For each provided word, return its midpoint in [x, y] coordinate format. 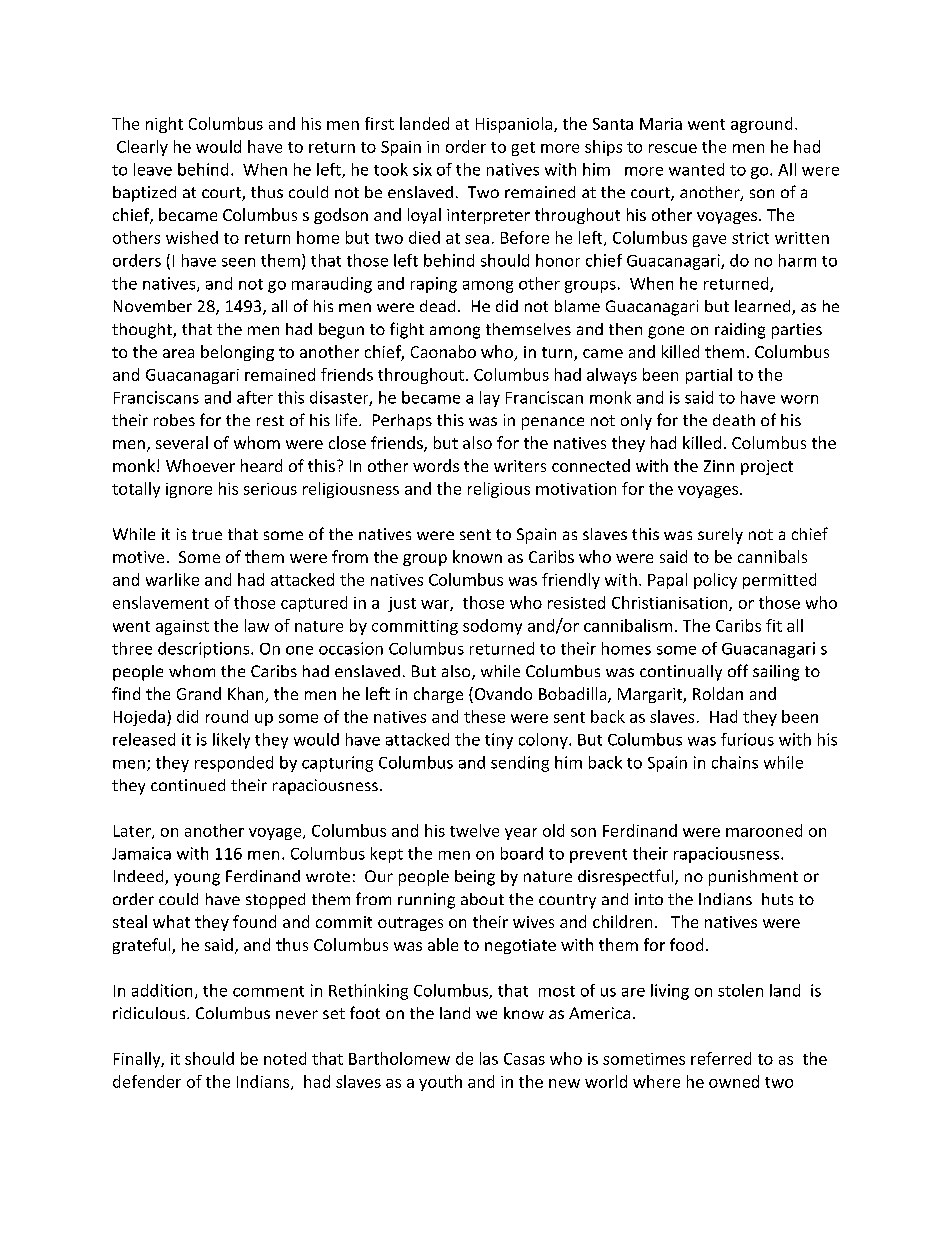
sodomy [492, 627]
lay [490, 399]
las [489, 1058]
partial [709, 376]
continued [188, 785]
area [178, 353]
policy [715, 581]
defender [147, 1081]
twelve [474, 830]
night [164, 125]
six [422, 169]
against [182, 627]
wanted [696, 169]
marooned [764, 830]
